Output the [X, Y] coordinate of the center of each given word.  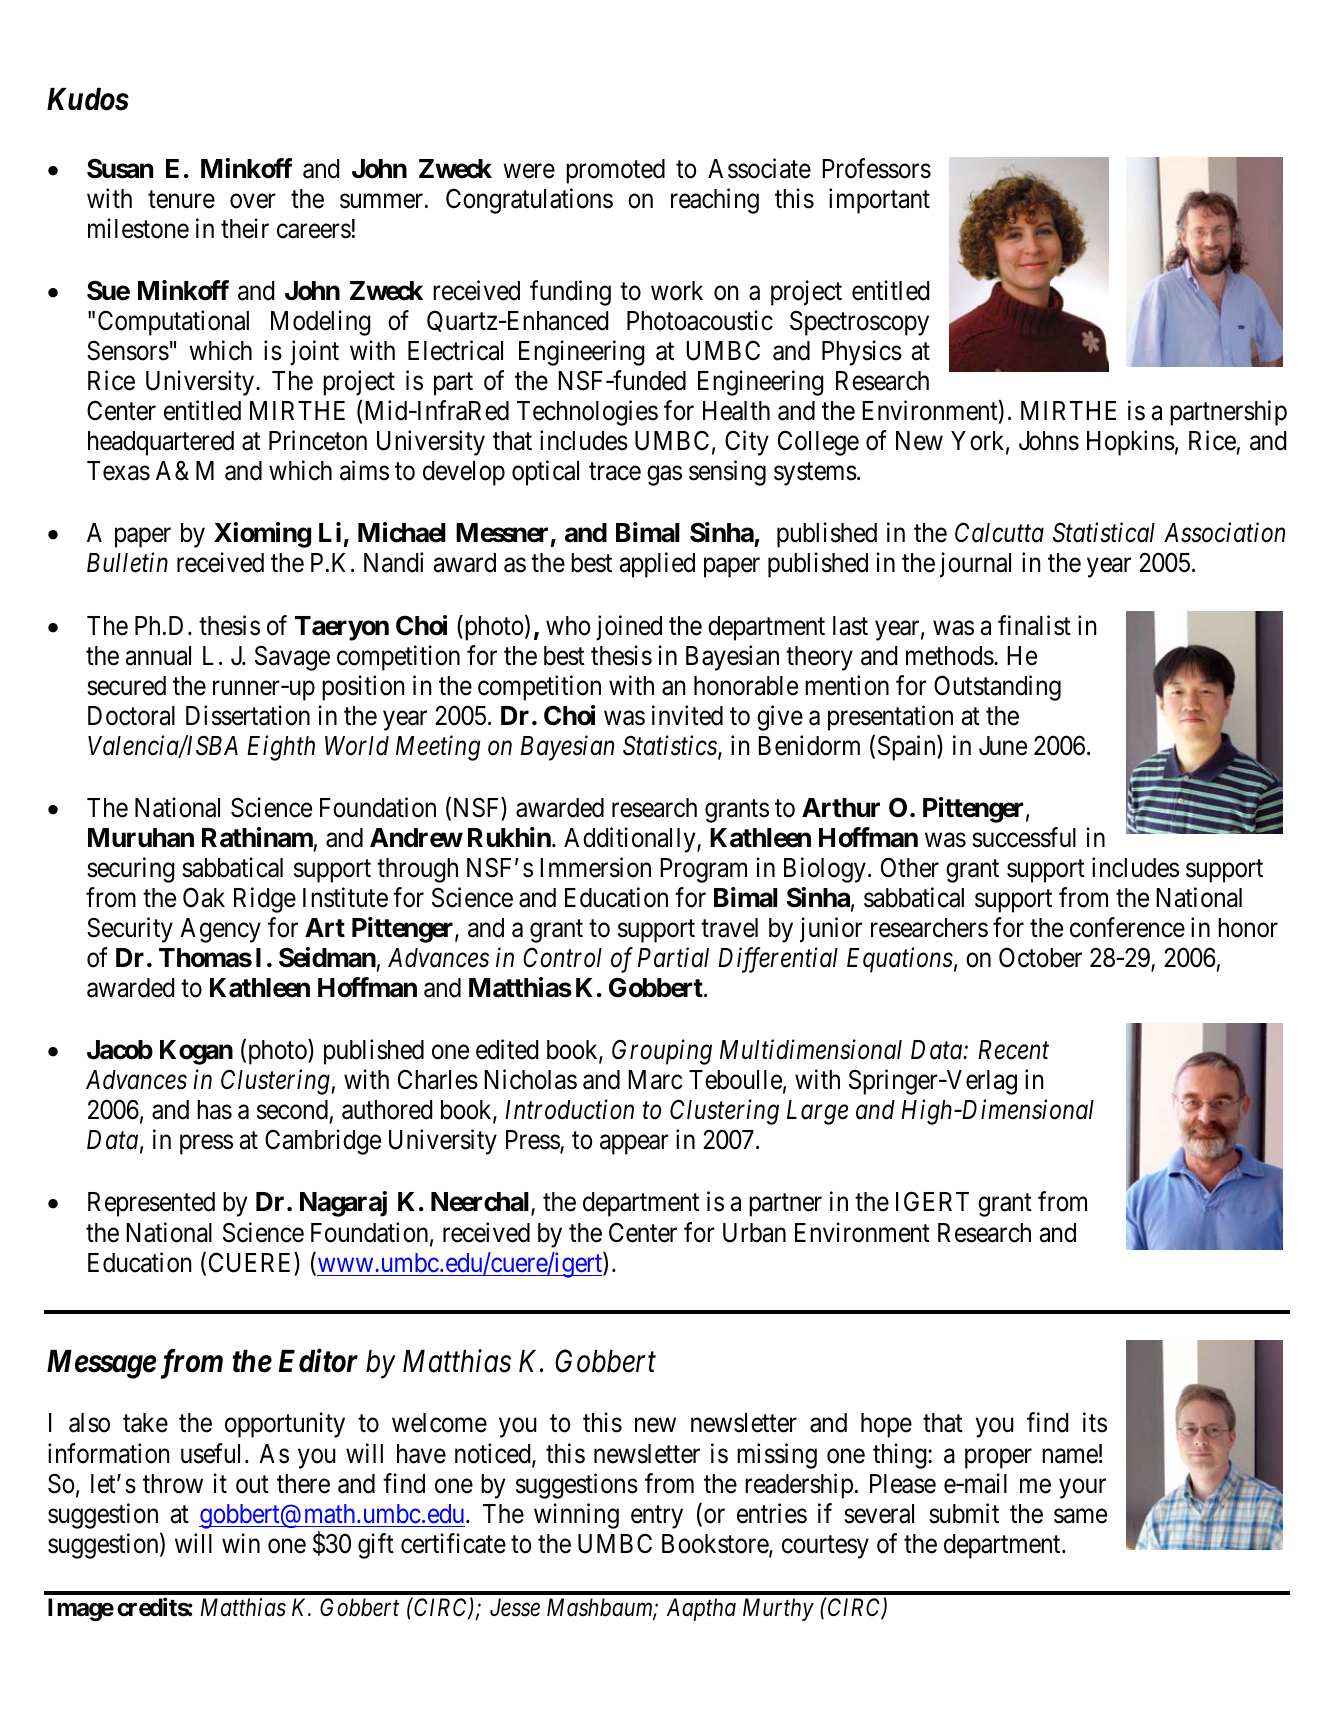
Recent [1013, 1050]
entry [657, 1517]
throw [173, 1484]
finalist [1034, 625]
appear [634, 1145]
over [253, 201]
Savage [292, 658]
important [879, 201]
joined [629, 628]
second [292, 1110]
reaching [715, 201]
